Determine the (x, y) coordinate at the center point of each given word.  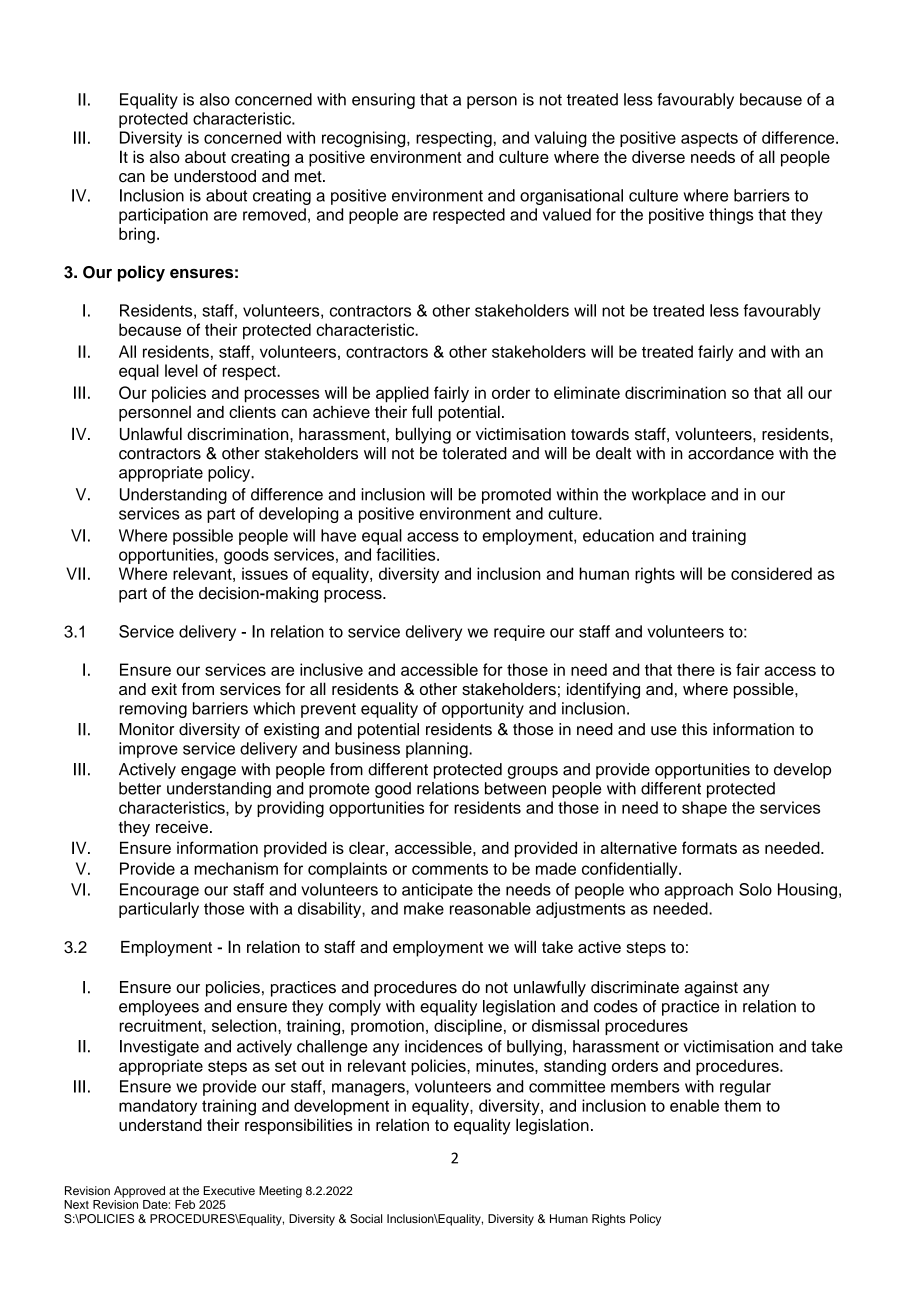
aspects (709, 139)
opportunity (483, 710)
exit (164, 689)
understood (215, 176)
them (742, 1105)
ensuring (383, 101)
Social (366, 1219)
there (696, 669)
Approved (139, 1192)
